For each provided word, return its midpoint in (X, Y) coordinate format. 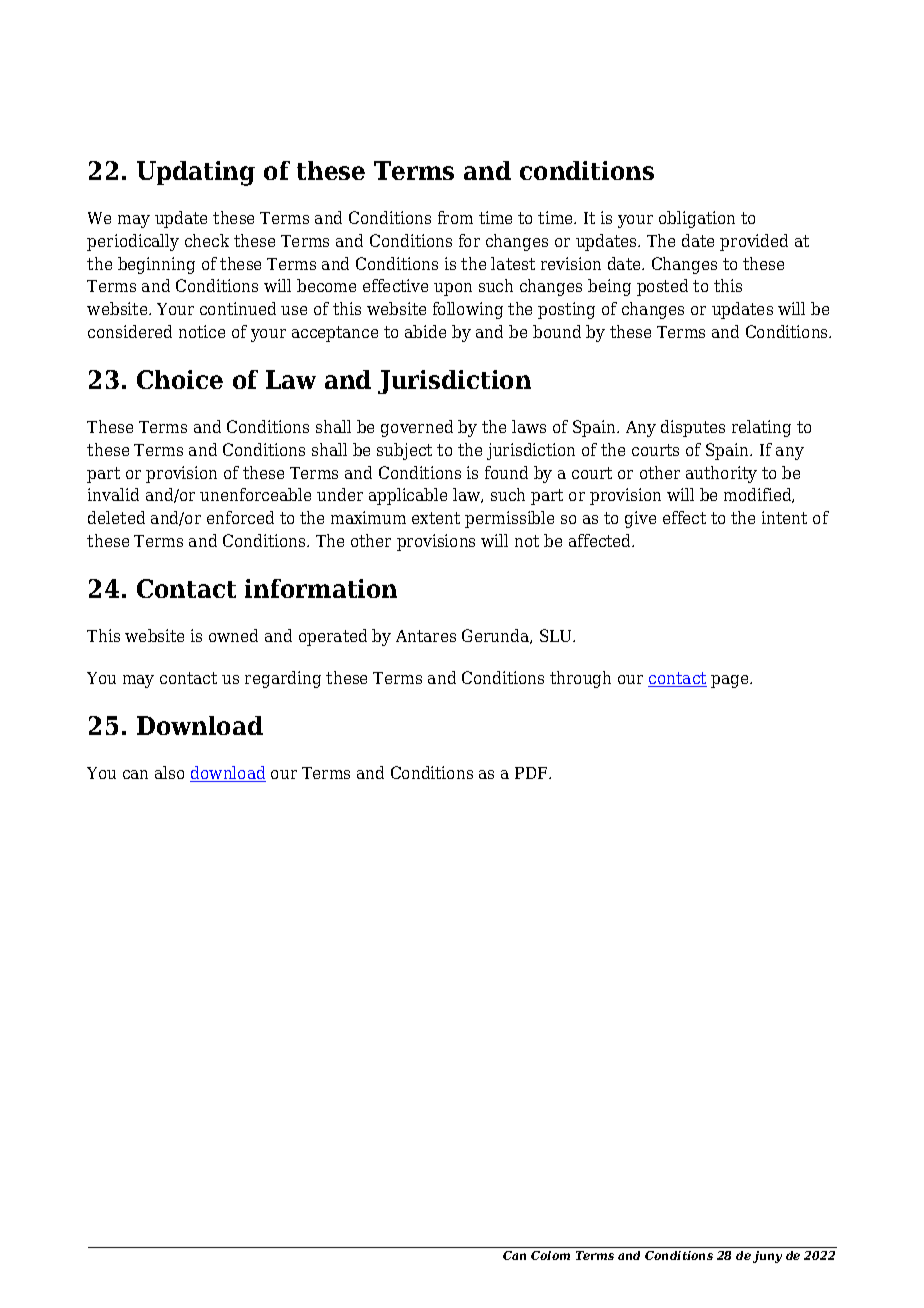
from (455, 217)
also (169, 772)
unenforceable (255, 494)
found (506, 472)
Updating (196, 173)
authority (721, 474)
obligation (697, 219)
